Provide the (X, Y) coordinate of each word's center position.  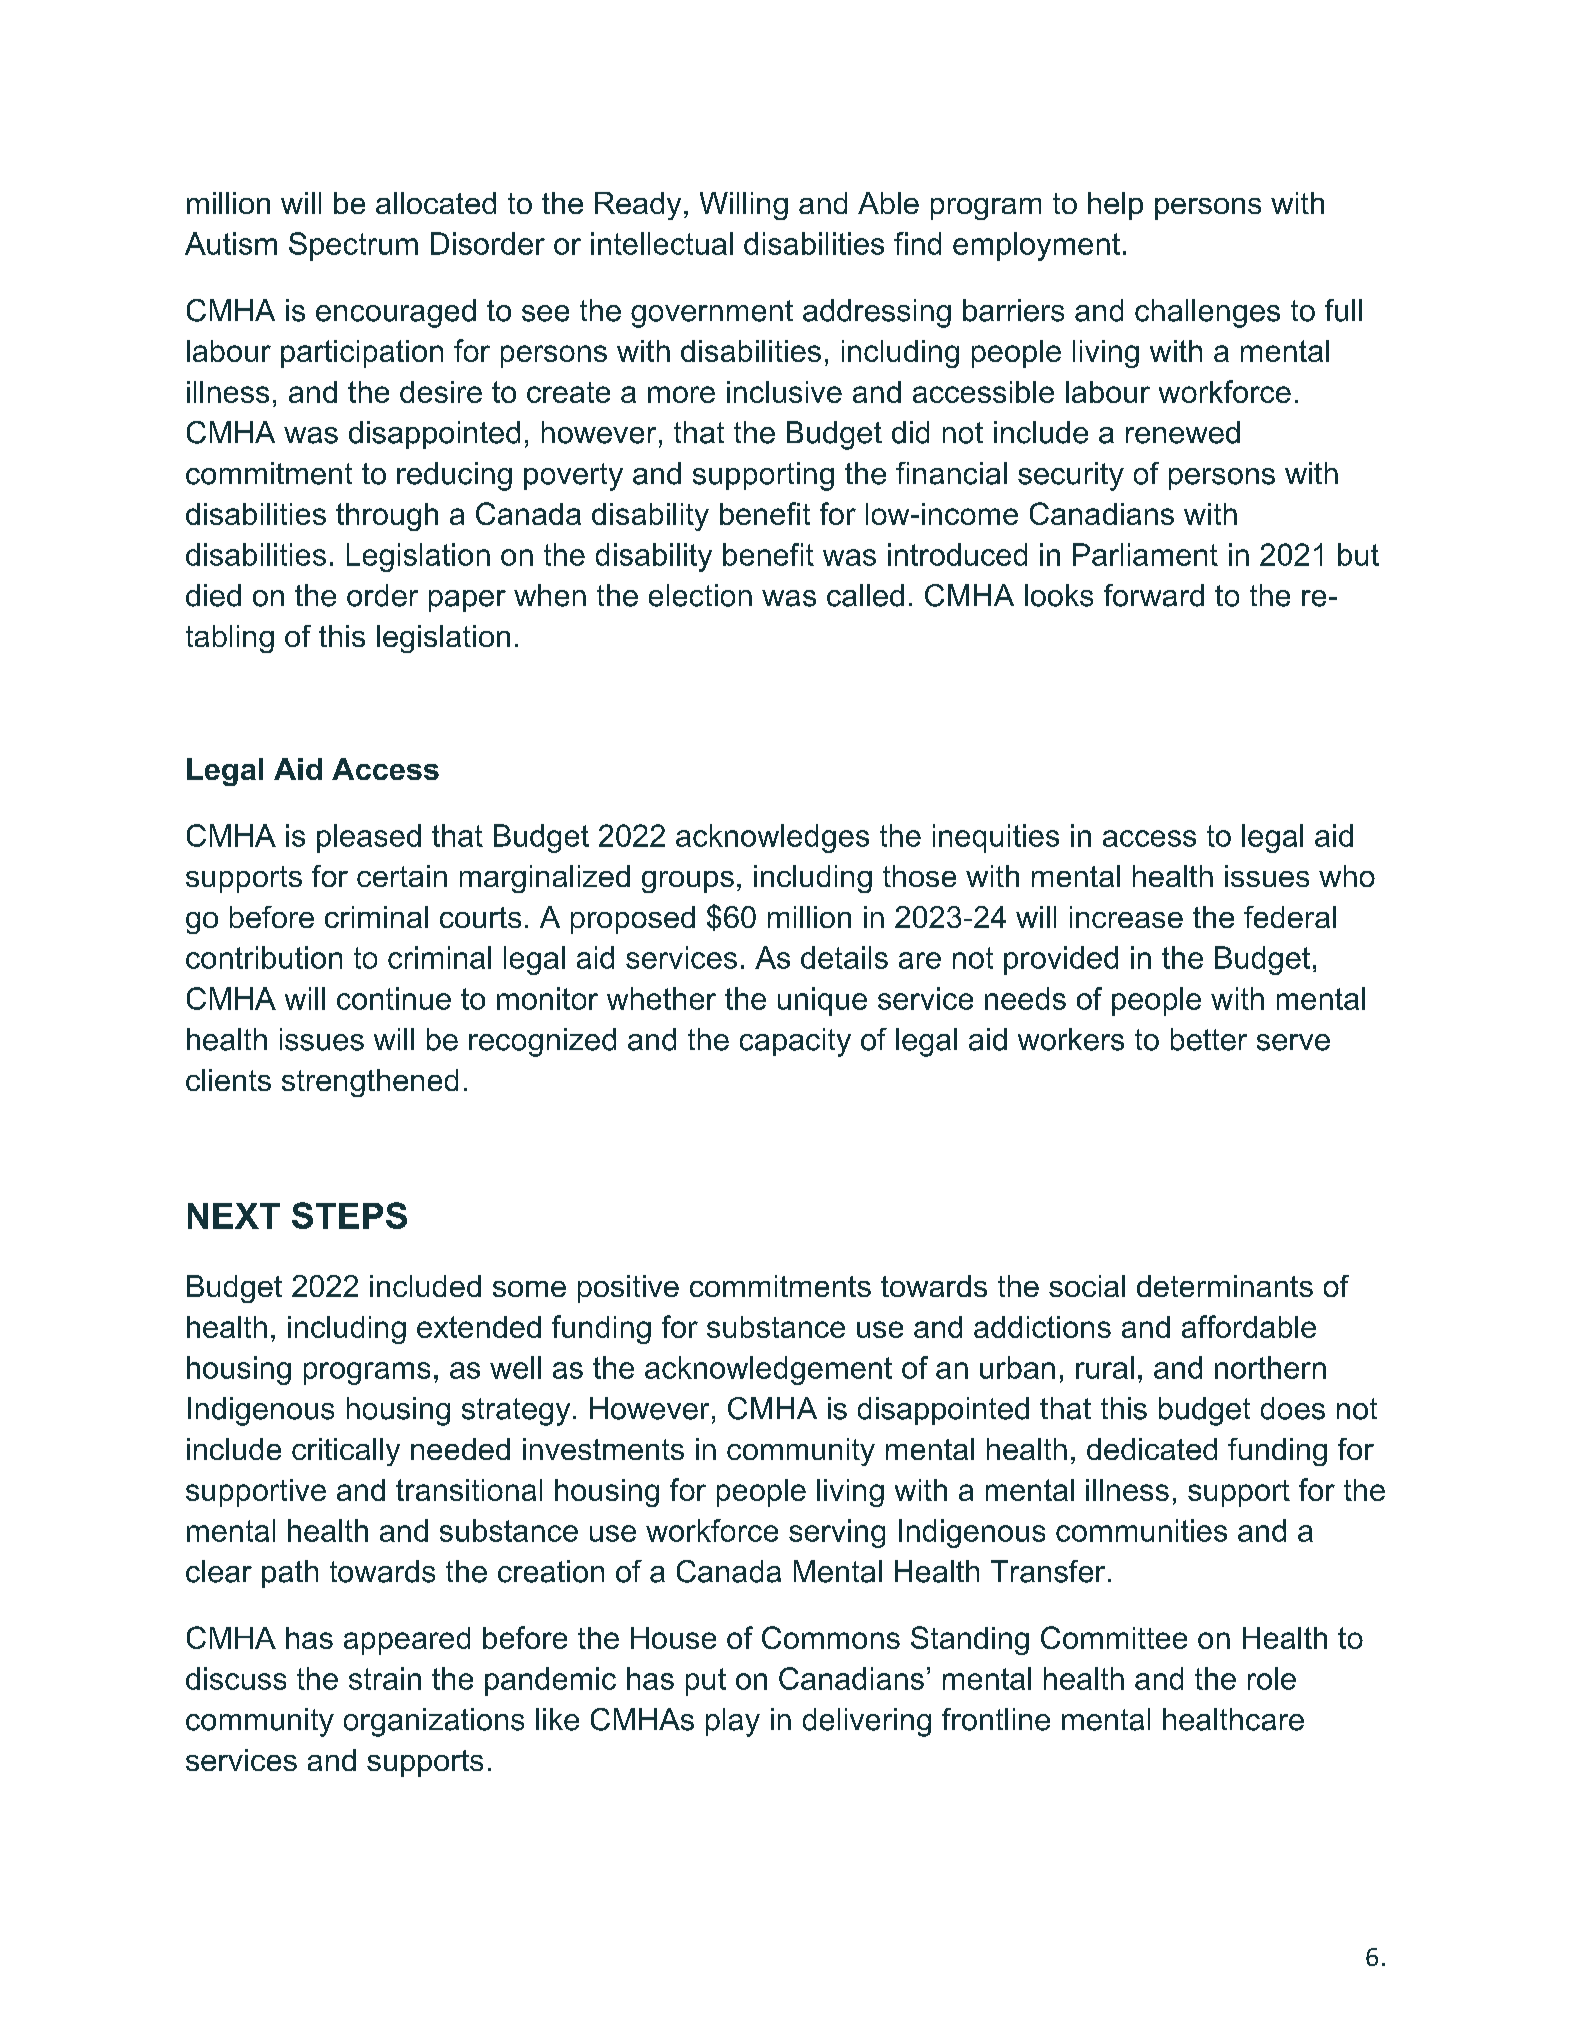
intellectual (662, 243)
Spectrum (353, 246)
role (1272, 1678)
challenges (1207, 313)
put (706, 1682)
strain (385, 1678)
